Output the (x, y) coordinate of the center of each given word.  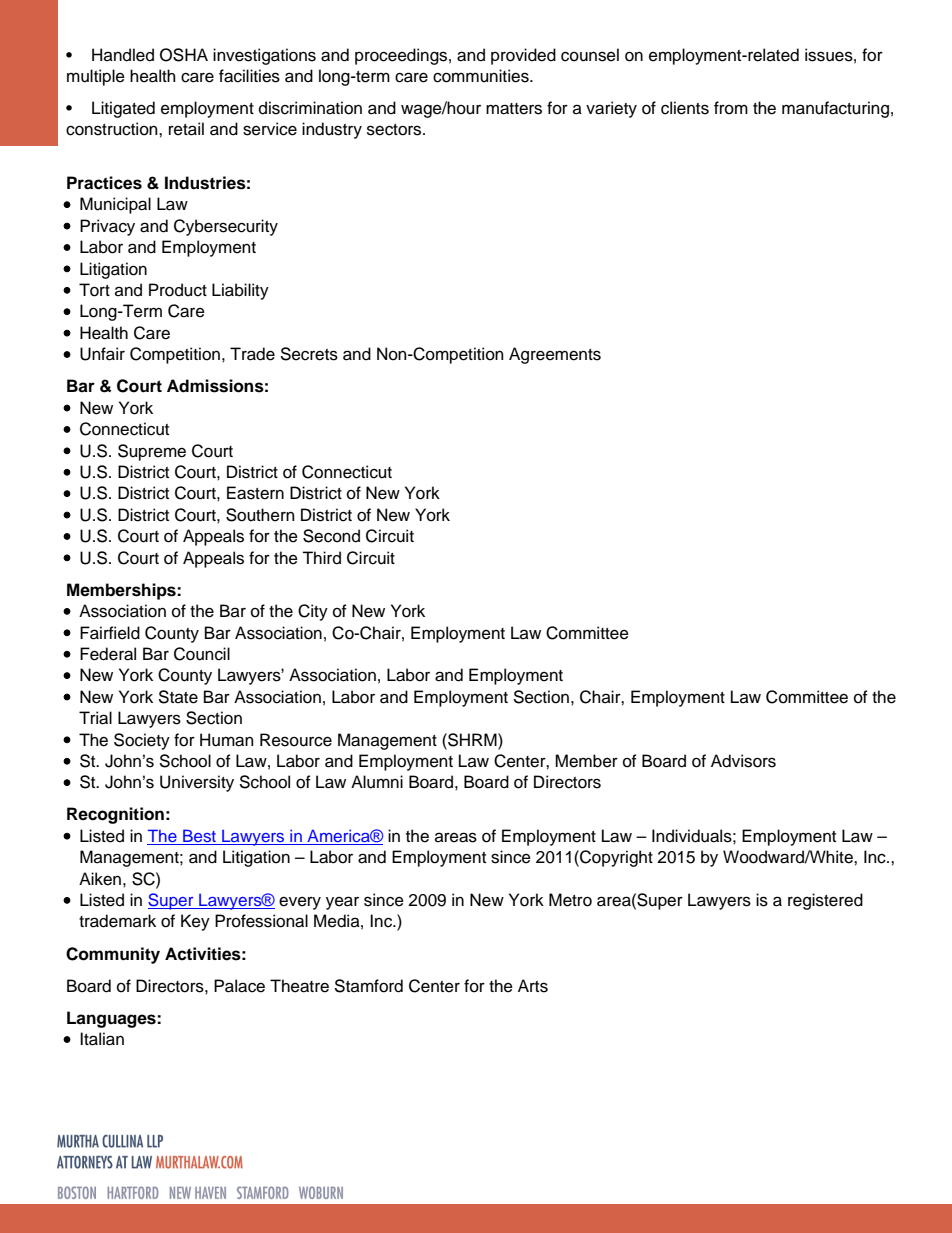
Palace (239, 986)
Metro (570, 900)
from (731, 108)
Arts (533, 986)
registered (825, 901)
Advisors (743, 761)
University (197, 783)
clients (685, 108)
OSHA (184, 55)
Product (178, 290)
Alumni (377, 782)
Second (331, 536)
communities (482, 76)
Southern (260, 515)
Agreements (555, 355)
